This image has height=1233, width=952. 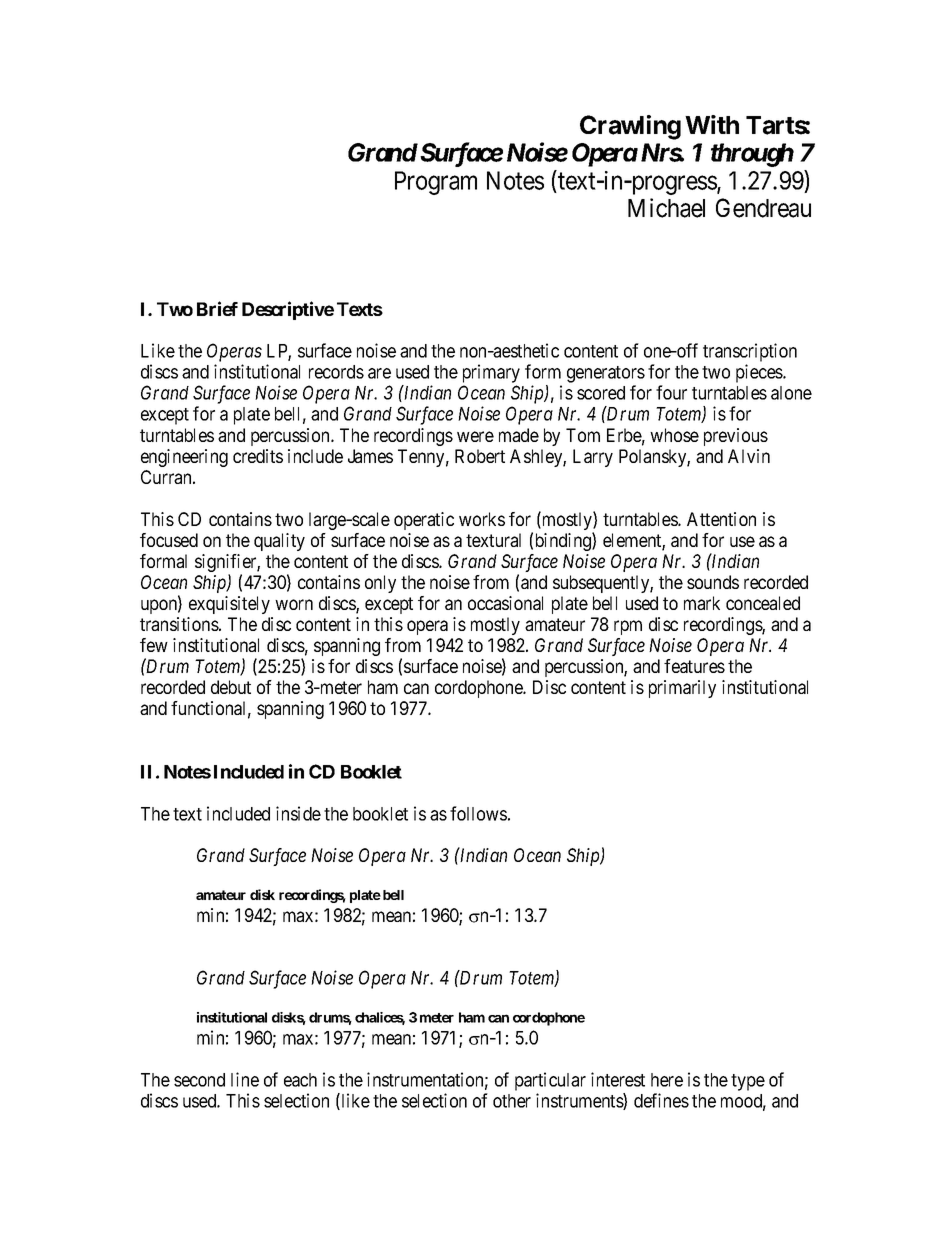 What do you see at coordinates (436, 183) in the image?
I see `Program` at bounding box center [436, 183].
